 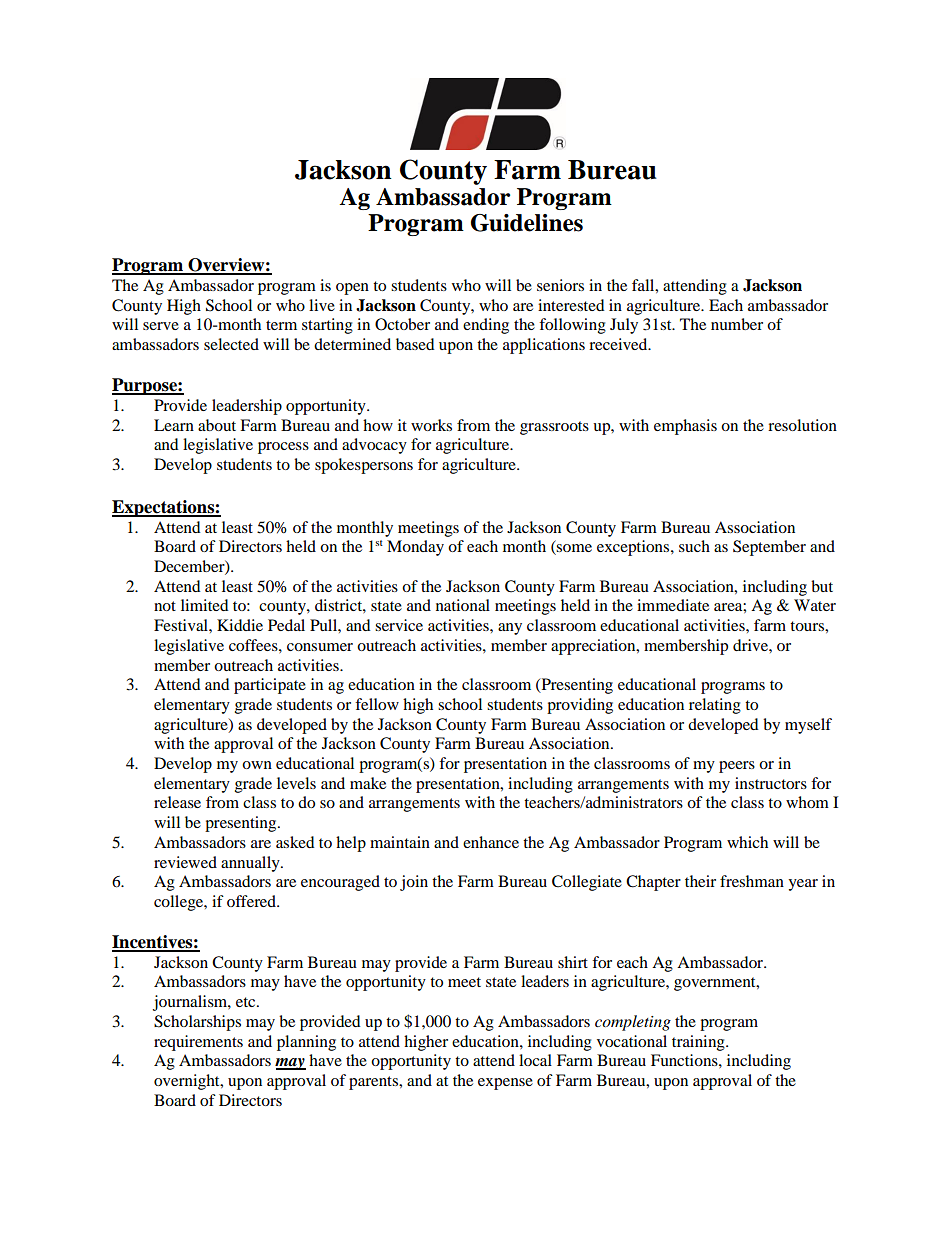 I want to click on Kiddie, so click(x=240, y=625).
